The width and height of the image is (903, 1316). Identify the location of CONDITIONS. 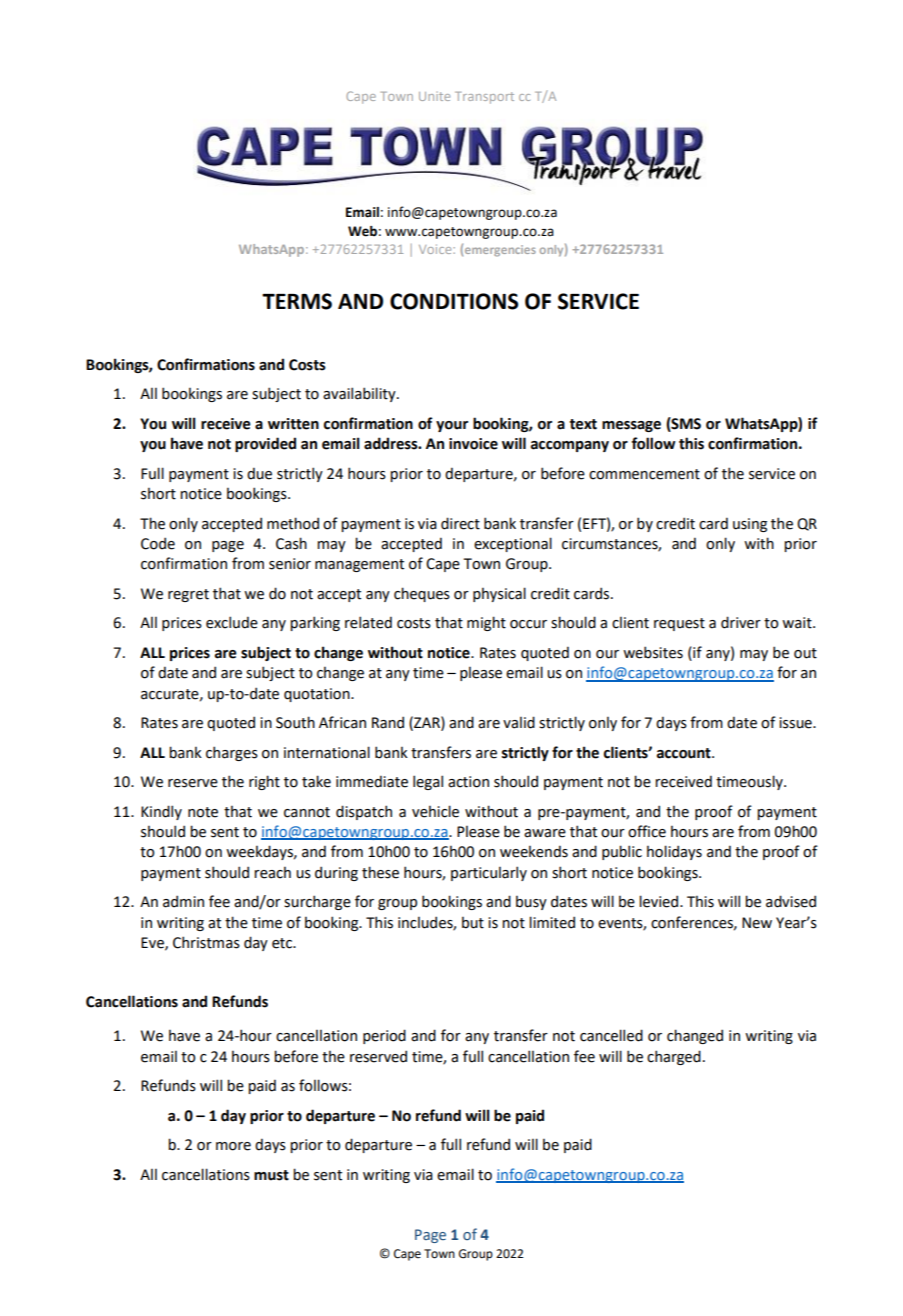
(454, 301).
